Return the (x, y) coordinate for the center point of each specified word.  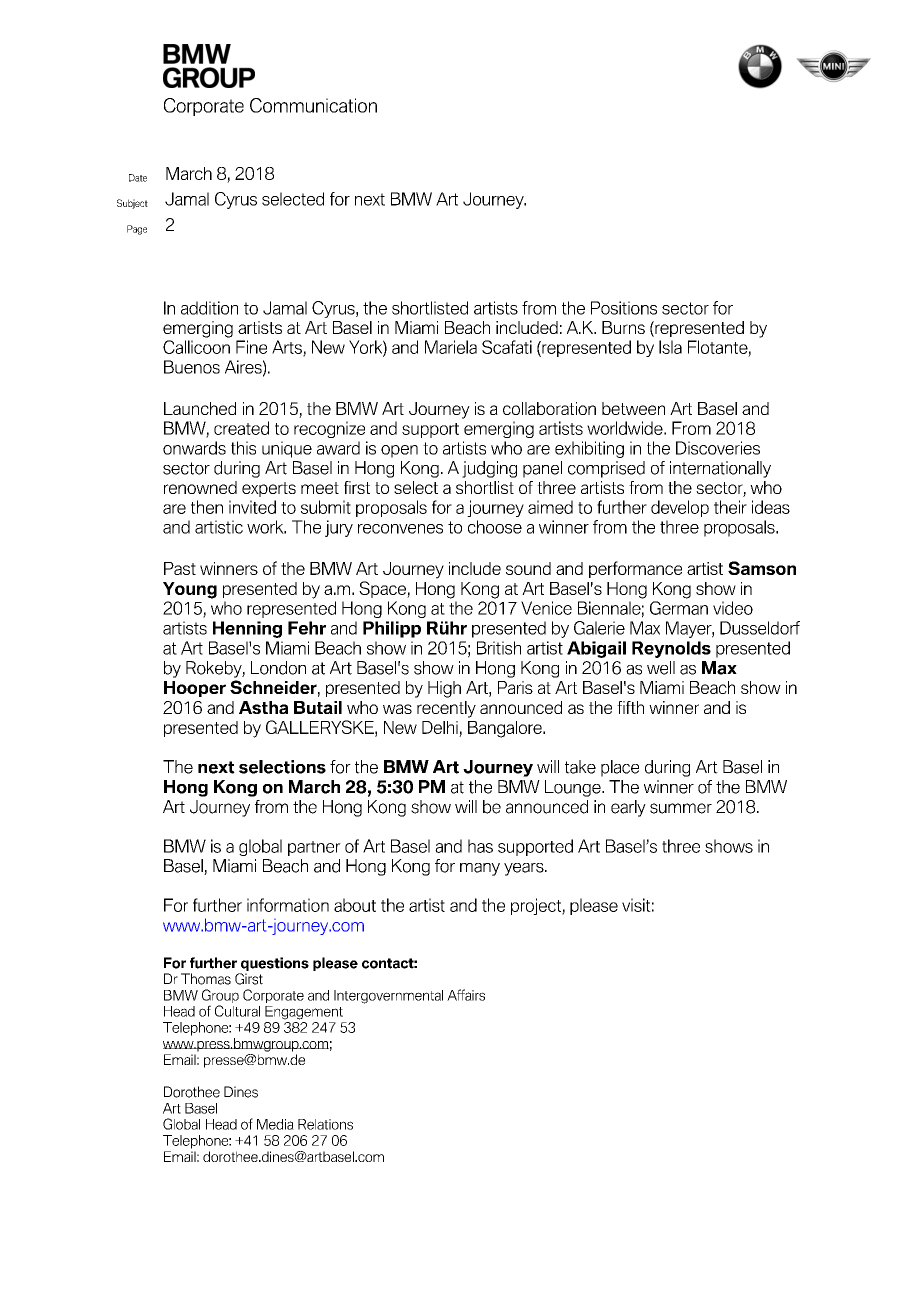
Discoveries (718, 448)
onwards (194, 448)
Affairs (466, 995)
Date (138, 178)
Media (275, 1124)
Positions (624, 308)
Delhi (441, 729)
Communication (313, 105)
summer (681, 808)
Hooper (195, 689)
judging (489, 469)
